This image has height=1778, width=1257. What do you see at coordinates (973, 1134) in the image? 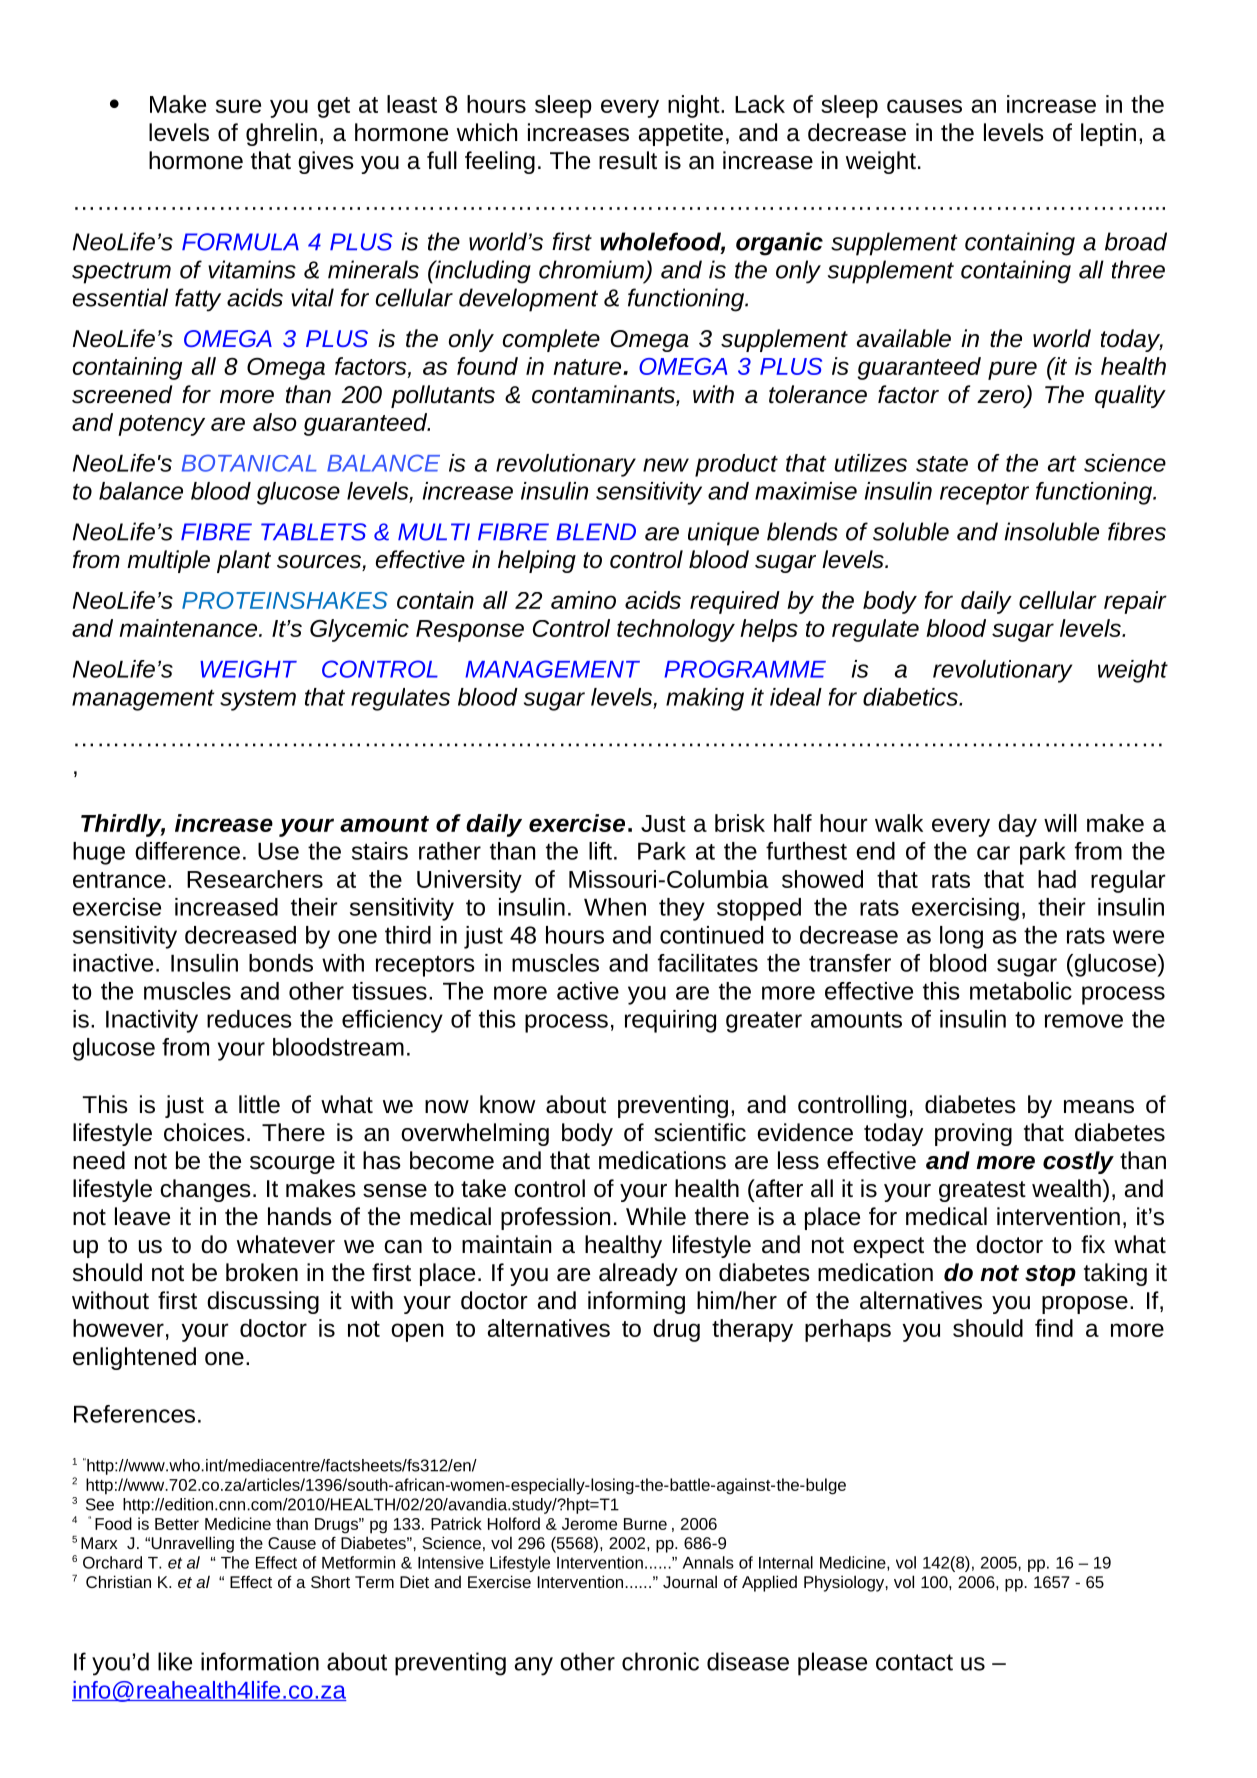
I see `proving` at bounding box center [973, 1134].
